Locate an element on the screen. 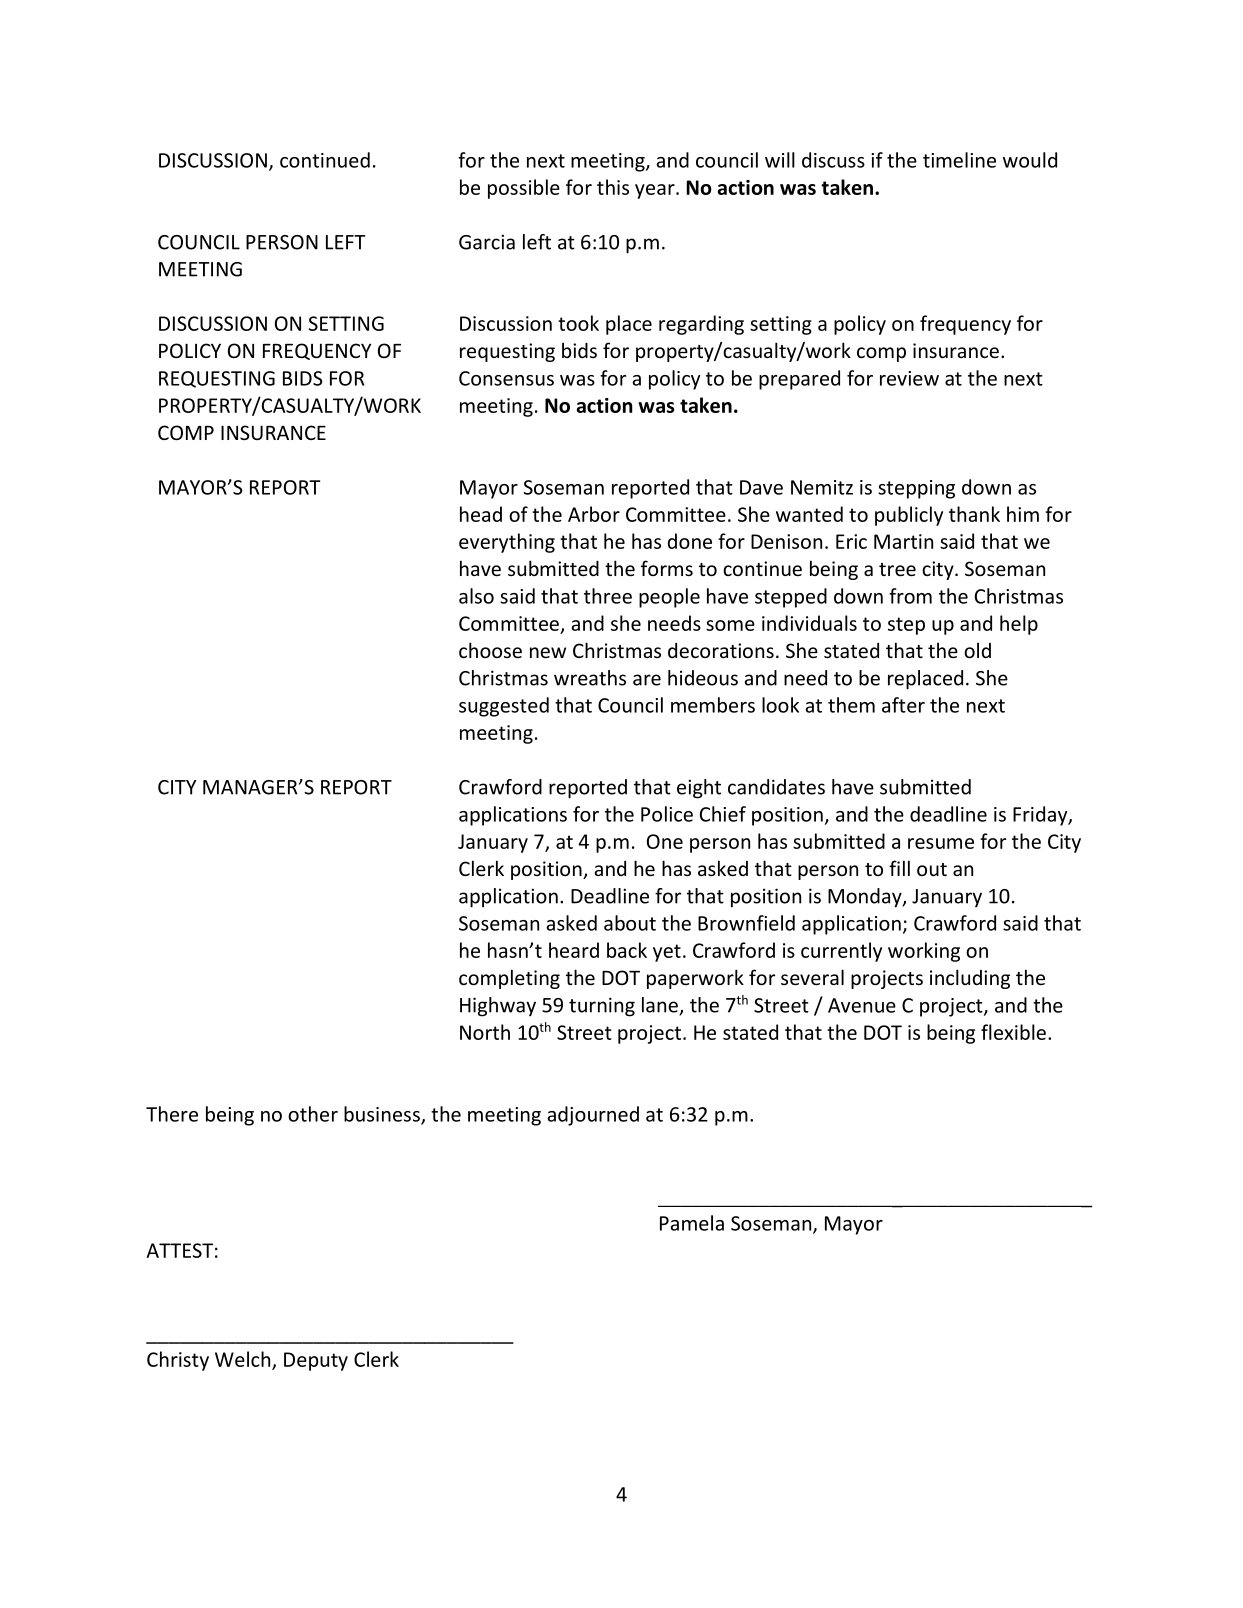 The width and height of the screenshot is (1243, 1608). three is located at coordinates (608, 596).
